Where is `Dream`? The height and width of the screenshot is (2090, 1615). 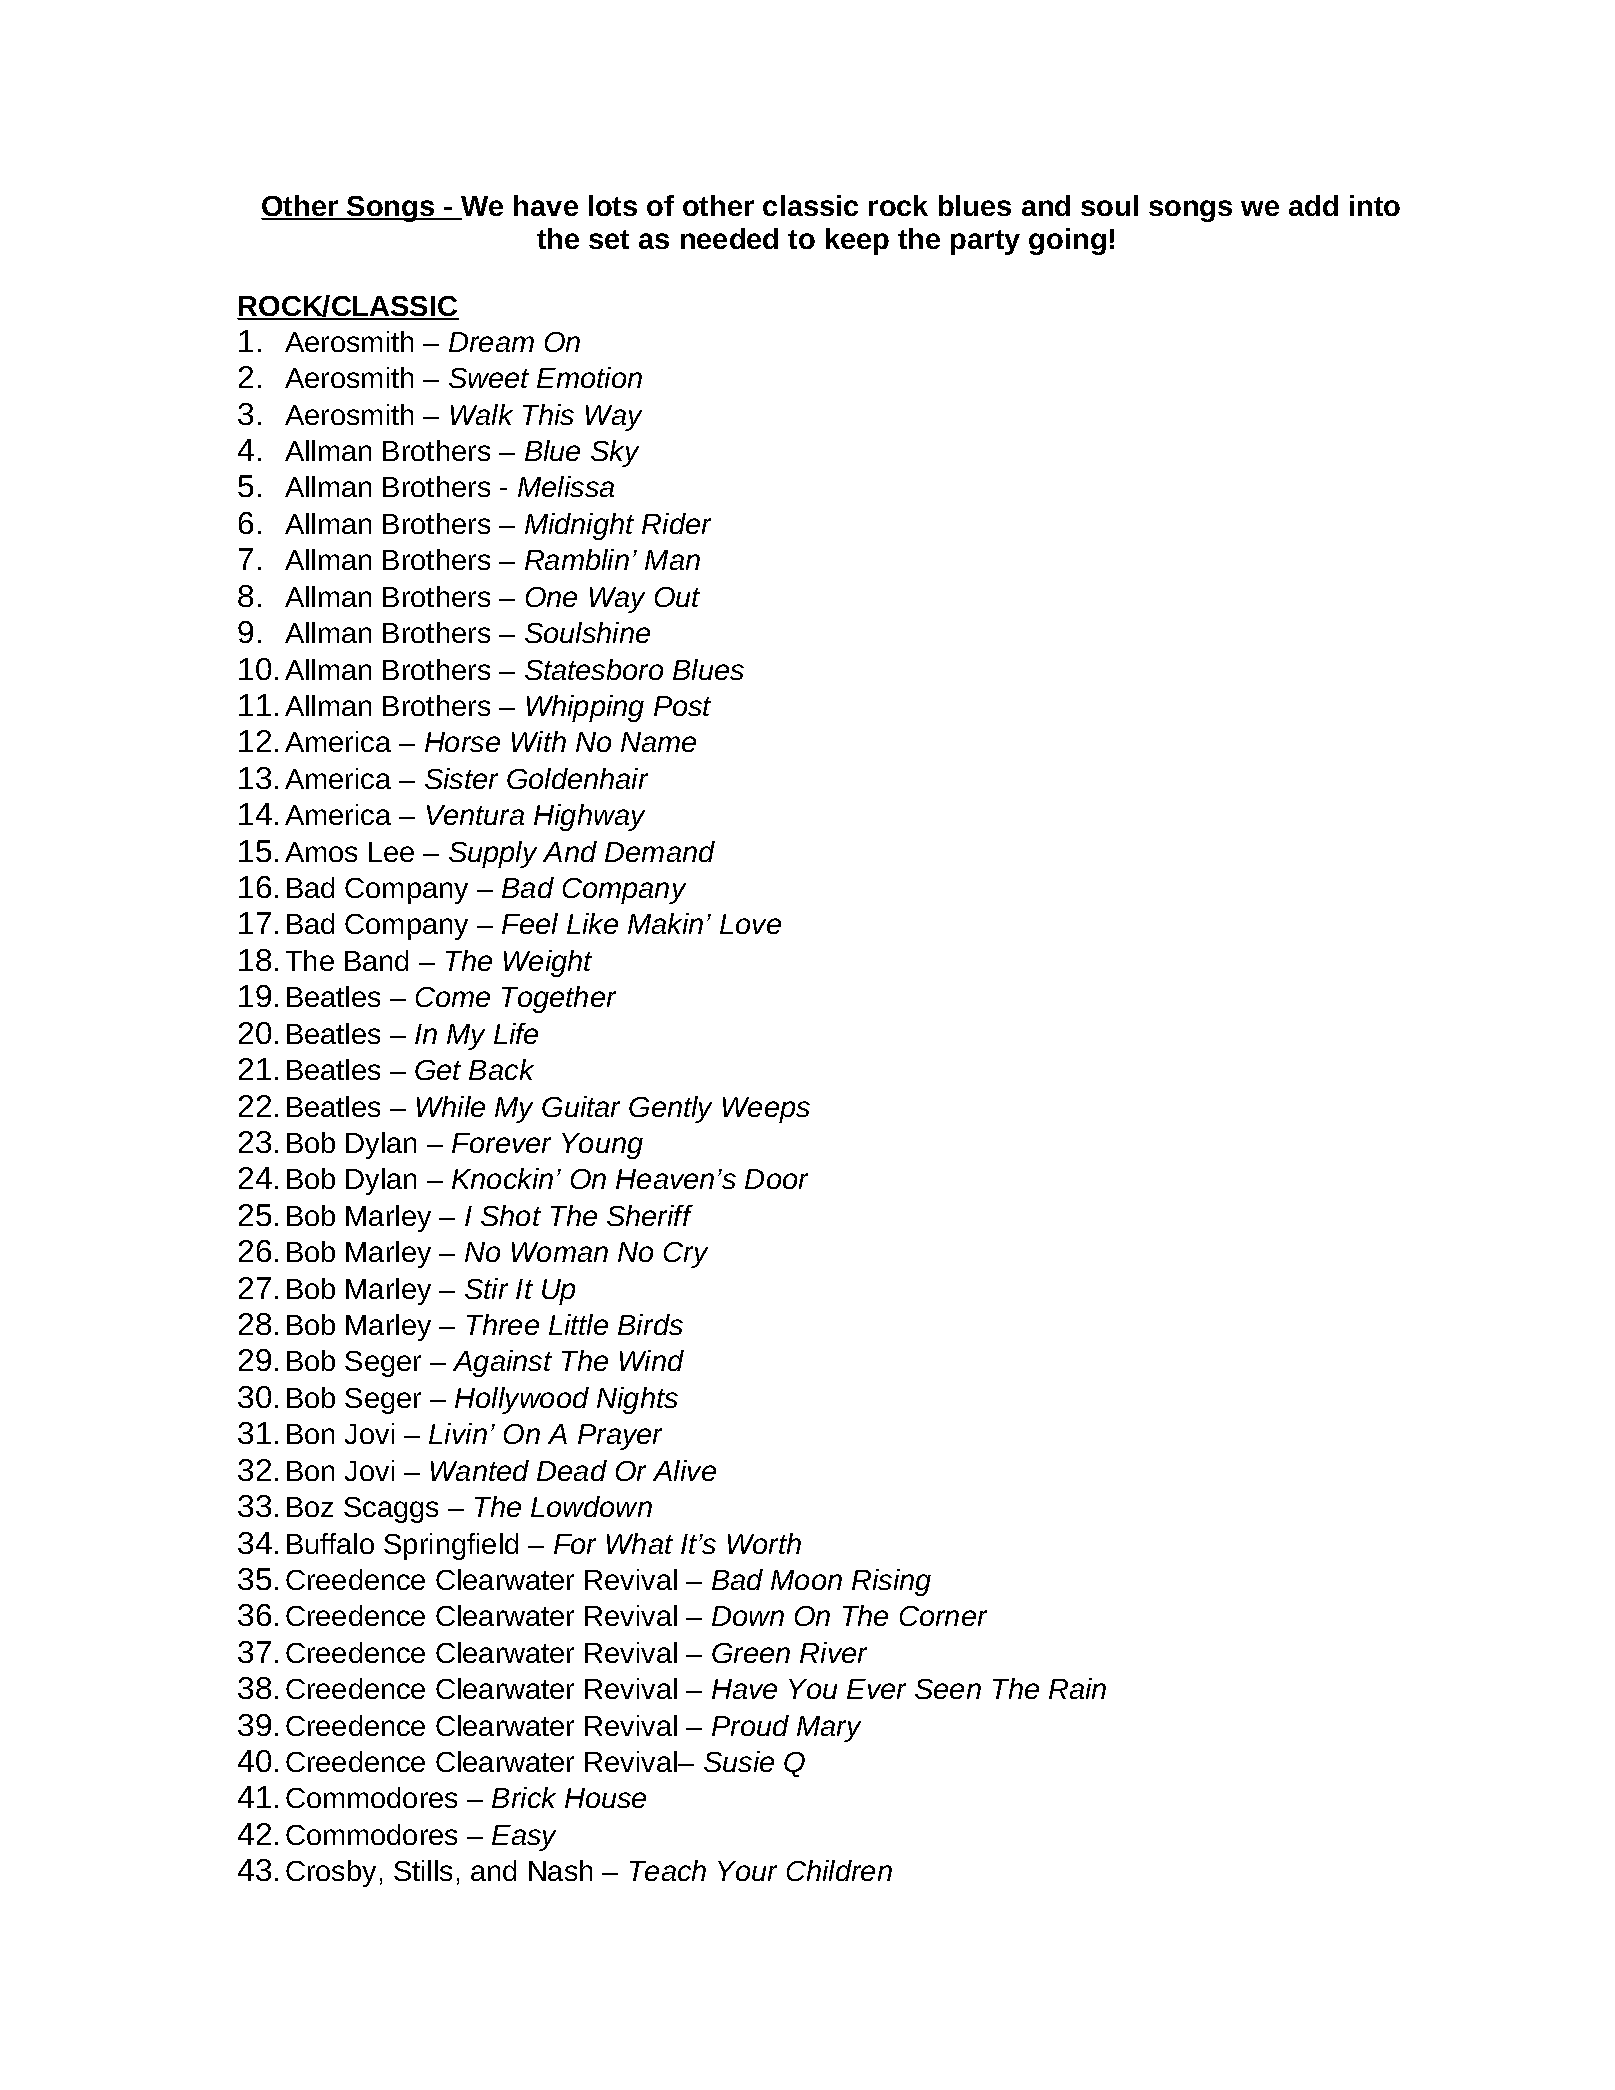
Dream is located at coordinates (491, 342).
